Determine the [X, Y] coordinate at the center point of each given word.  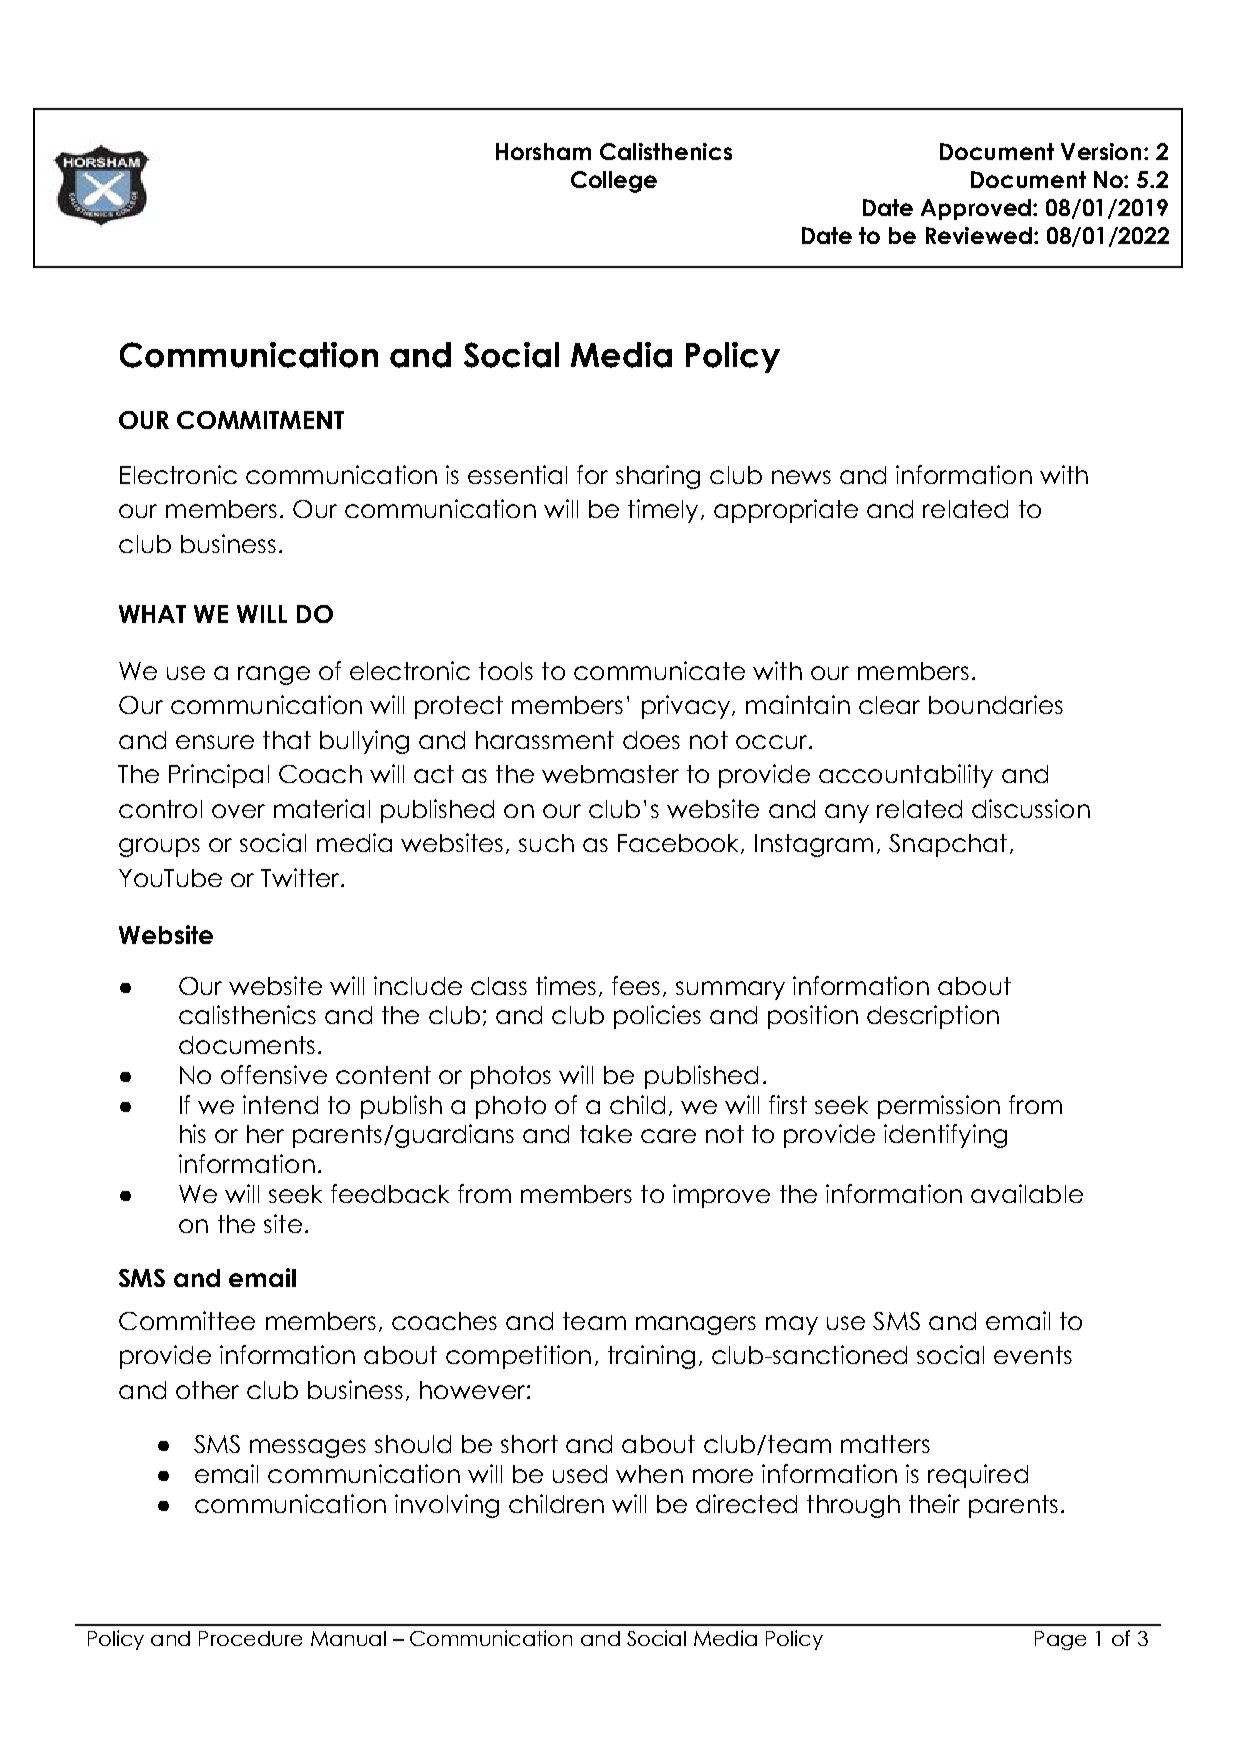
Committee [187, 1320]
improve [721, 1196]
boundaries [996, 704]
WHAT [152, 614]
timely [663, 511]
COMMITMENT [260, 420]
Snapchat [948, 845]
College [614, 182]
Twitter [301, 877]
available [1027, 1193]
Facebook [680, 844]
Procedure [250, 1638]
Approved [976, 209]
